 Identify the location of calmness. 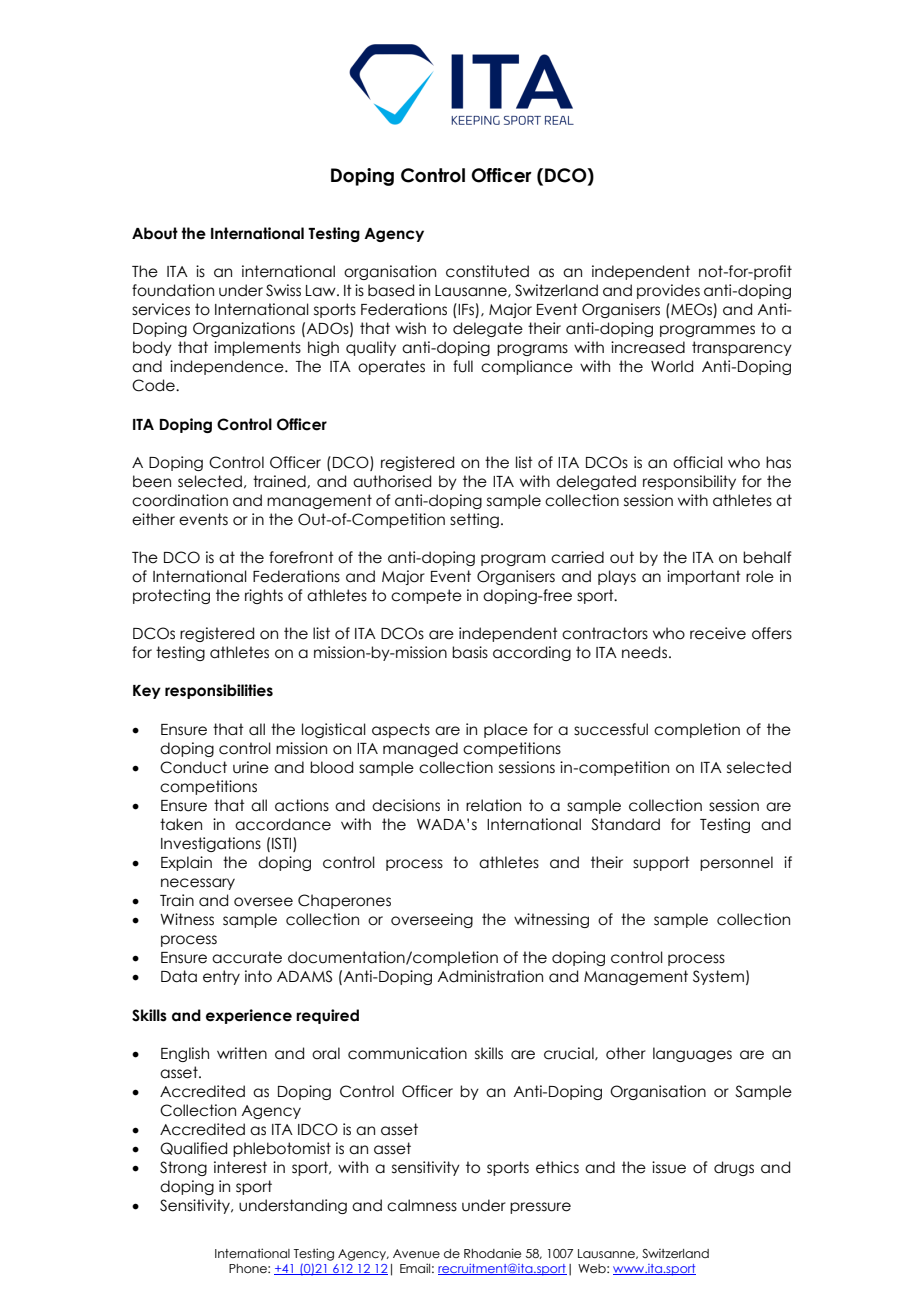
(422, 1205).
